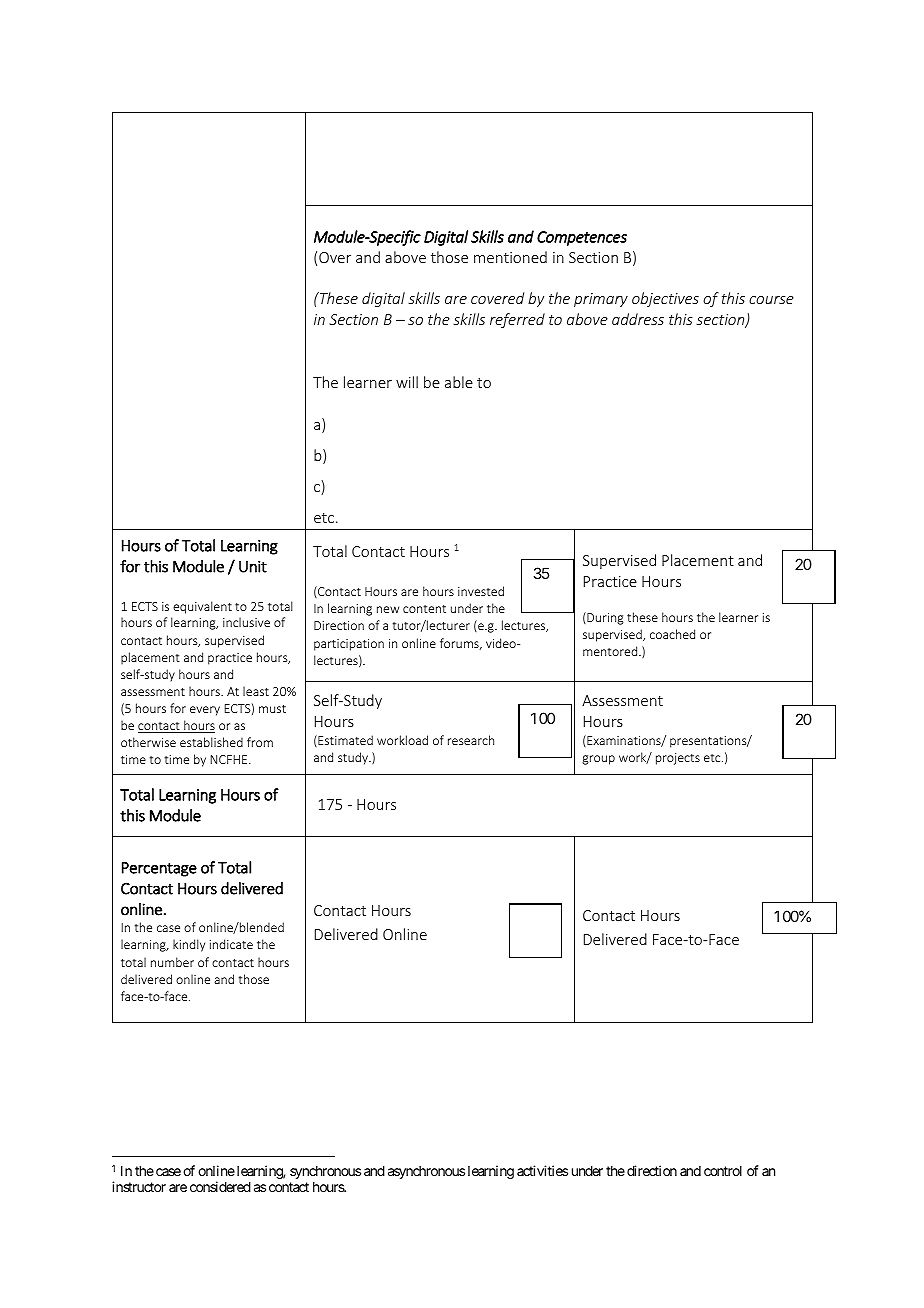  I want to click on will, so click(407, 382).
